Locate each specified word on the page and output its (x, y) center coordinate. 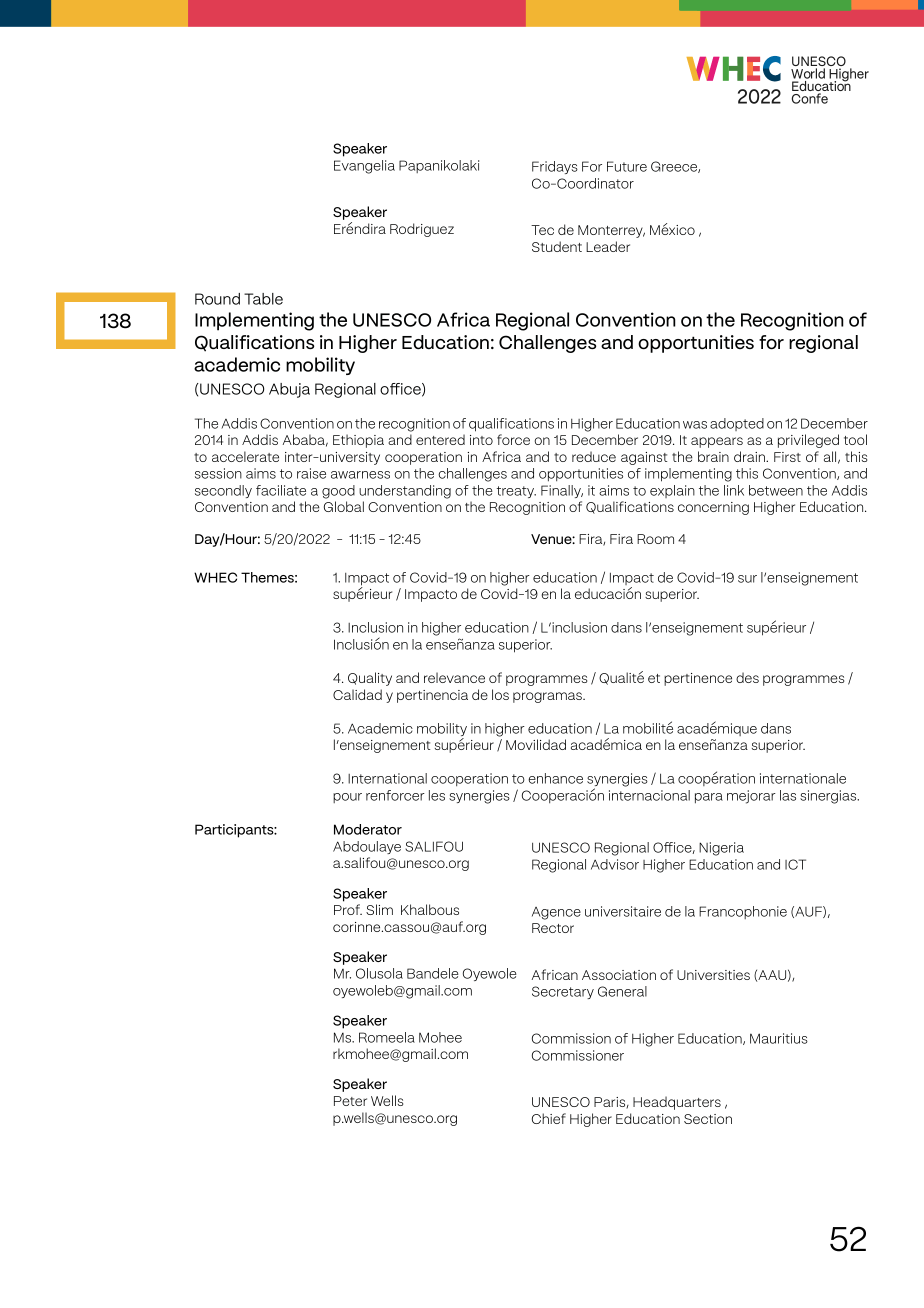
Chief (549, 1118)
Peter (350, 1101)
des (747, 677)
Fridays (555, 167)
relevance (454, 677)
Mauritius (779, 1038)
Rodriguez (422, 230)
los (500, 694)
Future (627, 166)
